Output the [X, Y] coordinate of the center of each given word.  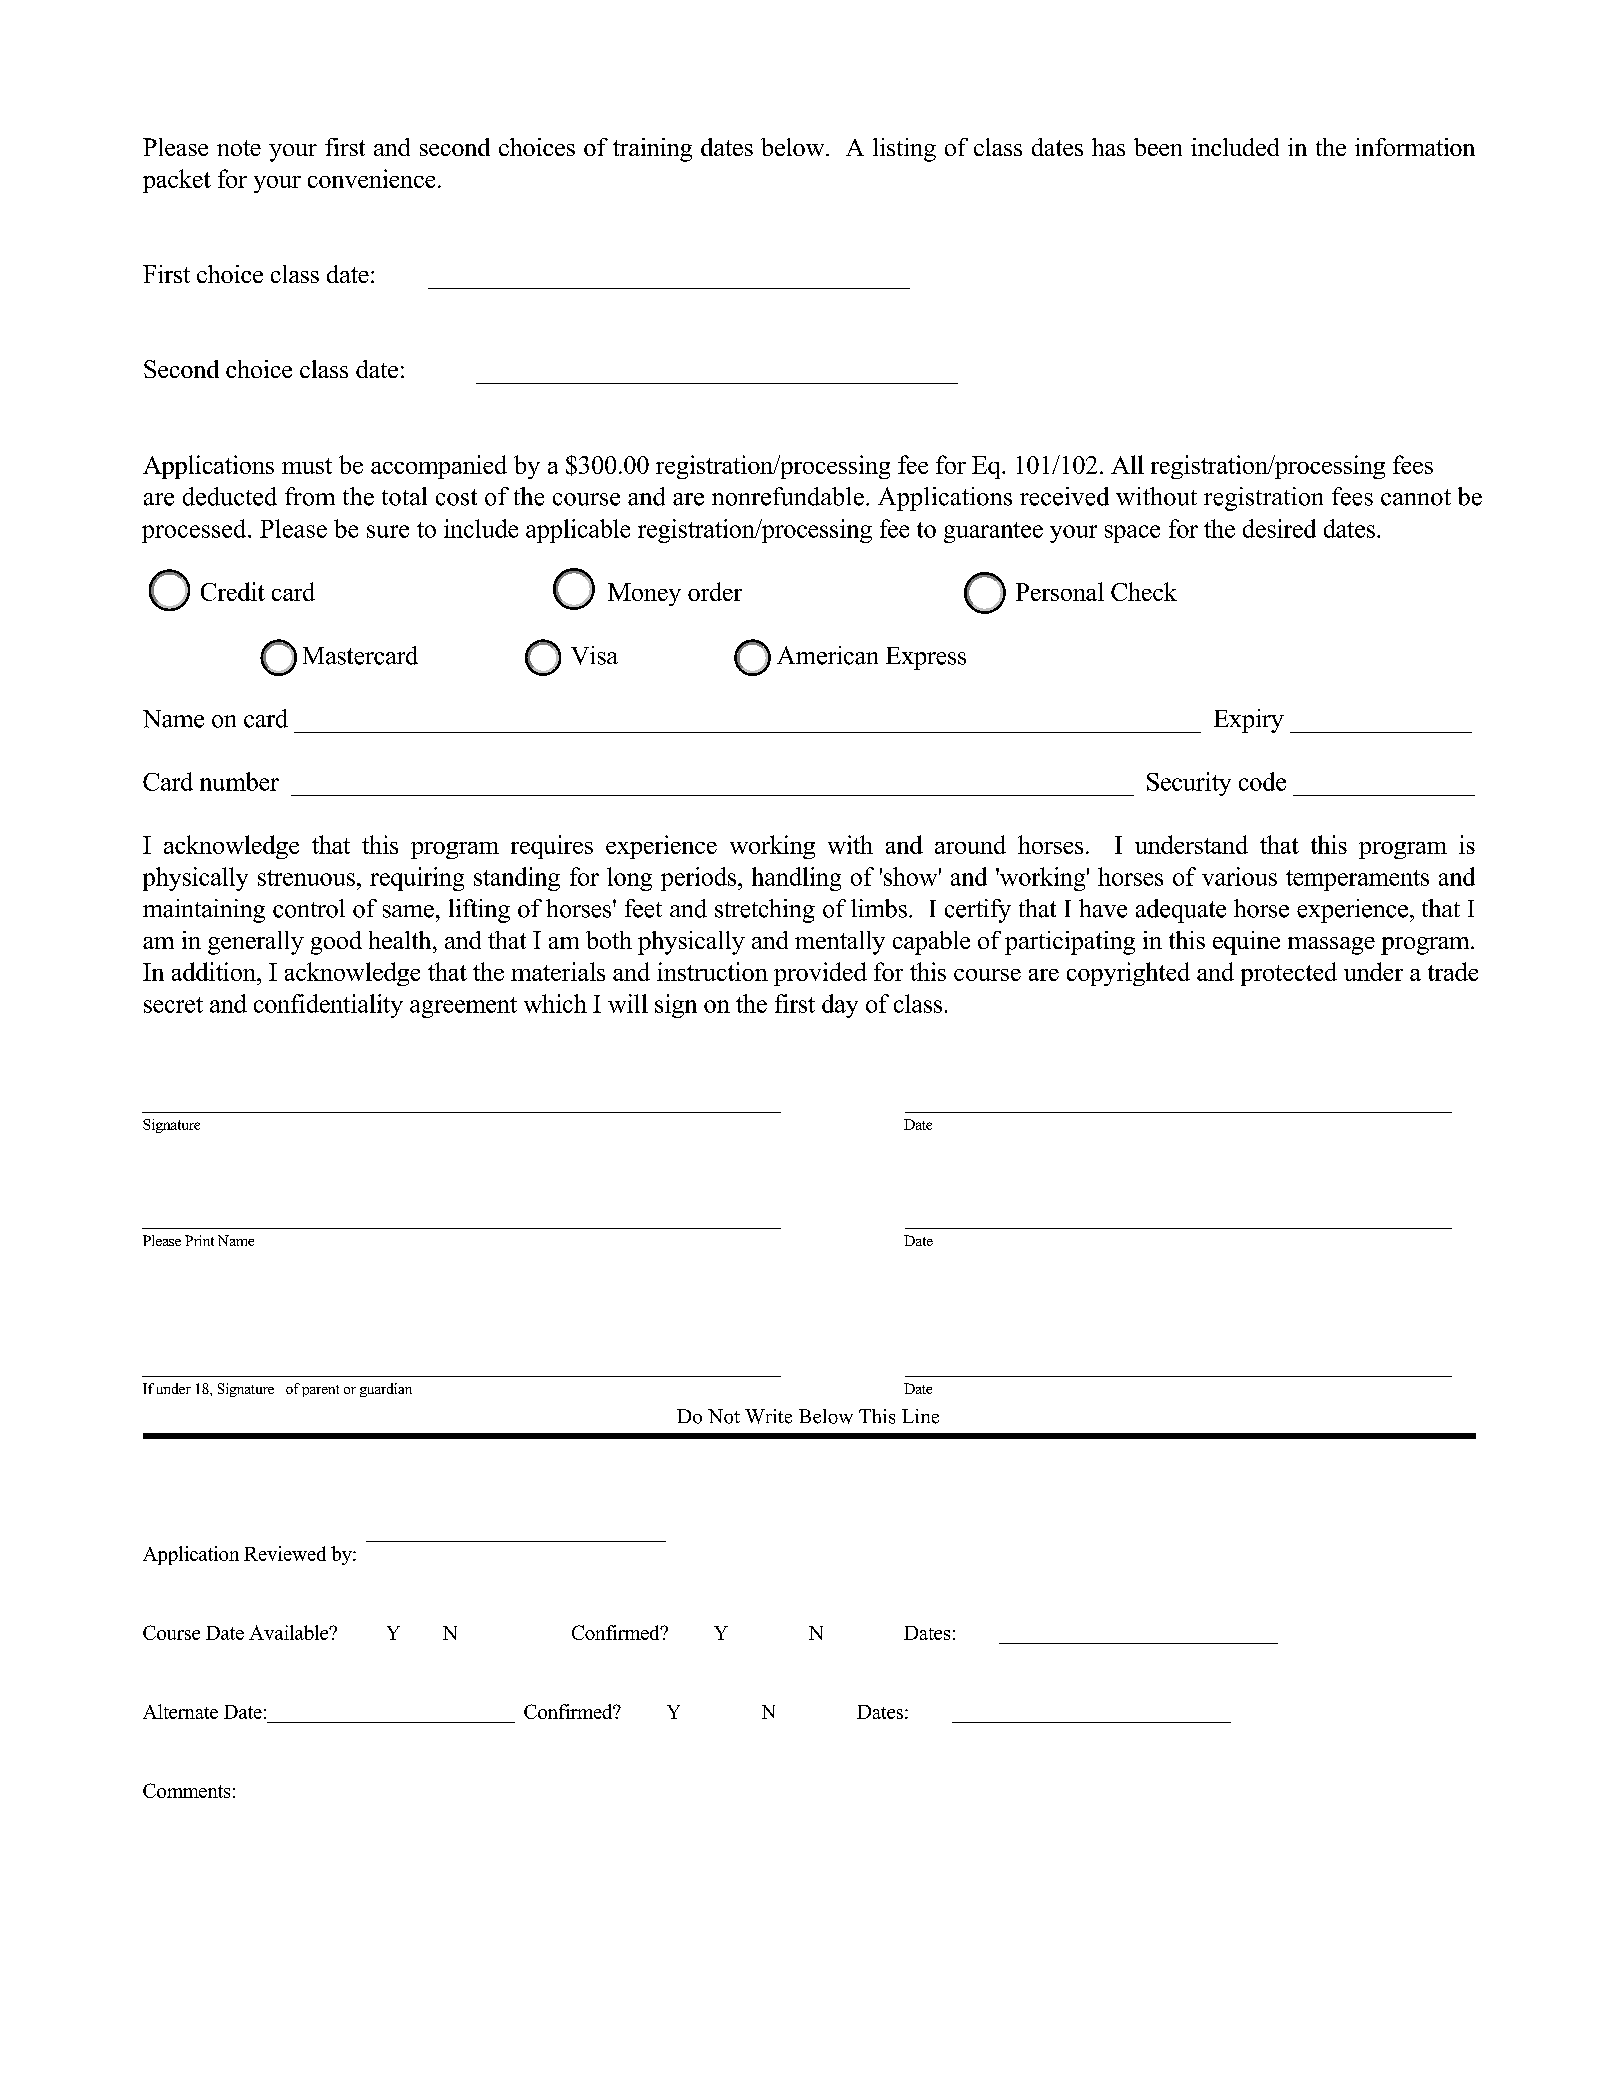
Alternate [180, 1711]
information [1415, 147]
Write [768, 1416]
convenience [371, 178]
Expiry [1249, 721]
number [239, 781]
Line [920, 1416]
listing [904, 150]
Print [199, 1240]
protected [1289, 974]
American [827, 655]
